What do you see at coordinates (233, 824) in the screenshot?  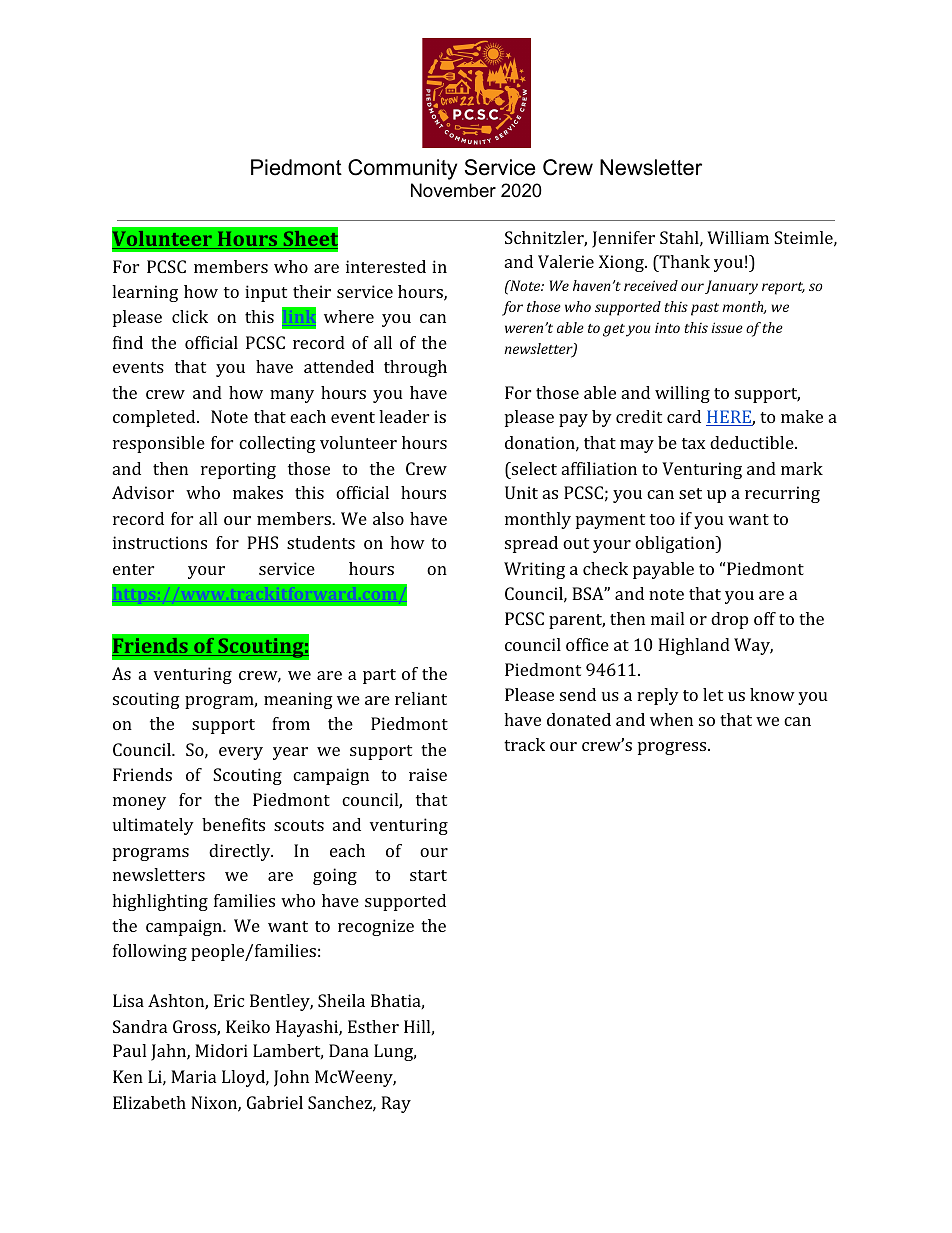 I see `benefits` at bounding box center [233, 824].
